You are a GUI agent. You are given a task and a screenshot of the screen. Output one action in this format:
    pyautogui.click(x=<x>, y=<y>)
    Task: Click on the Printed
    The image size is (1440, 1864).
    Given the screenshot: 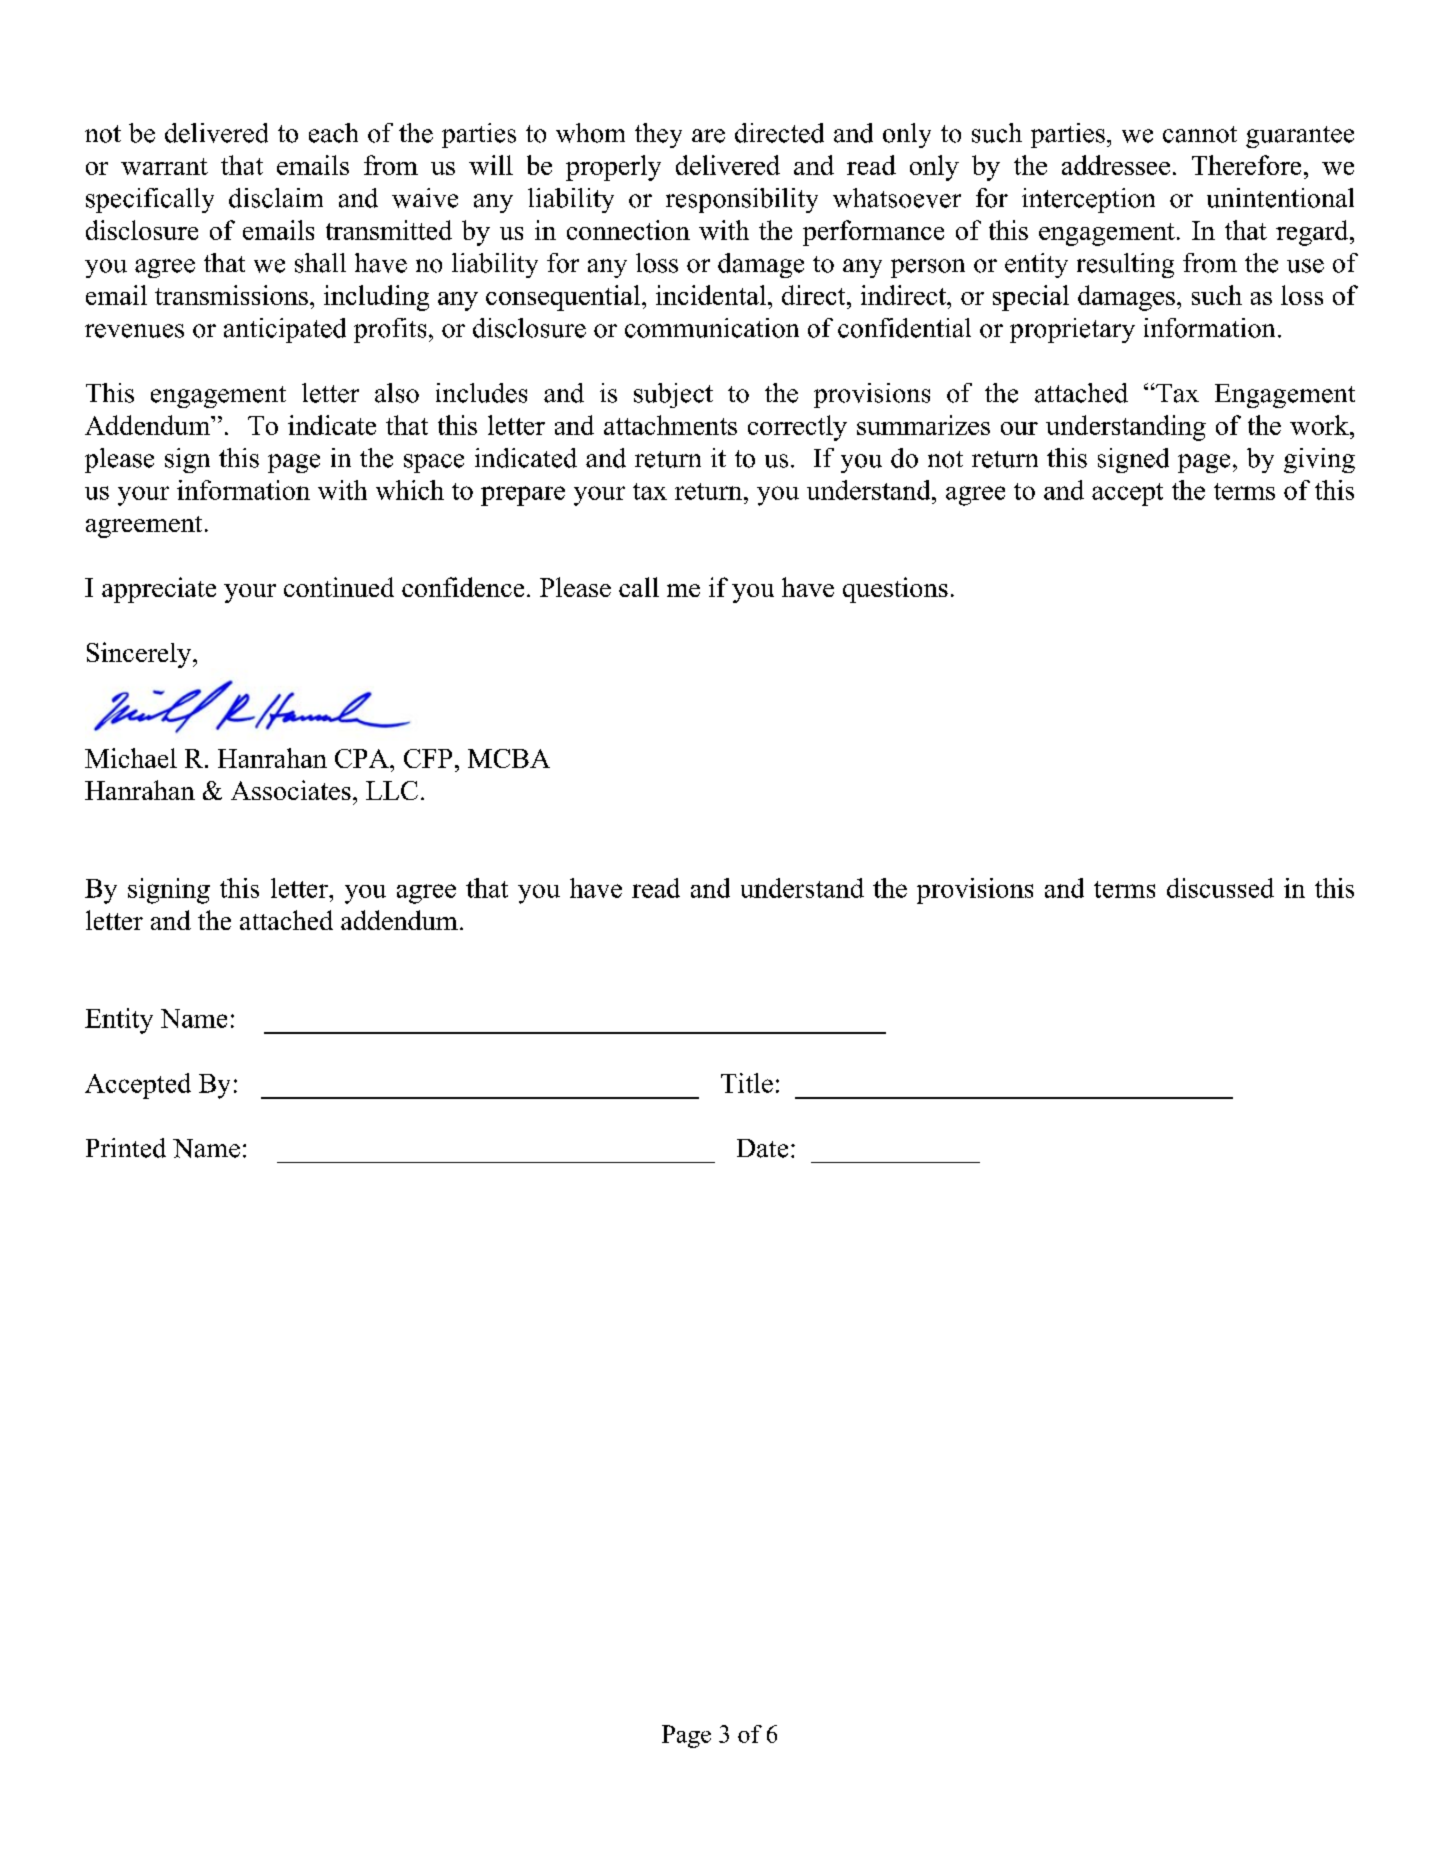 What is the action you would take?
    pyautogui.click(x=126, y=1148)
